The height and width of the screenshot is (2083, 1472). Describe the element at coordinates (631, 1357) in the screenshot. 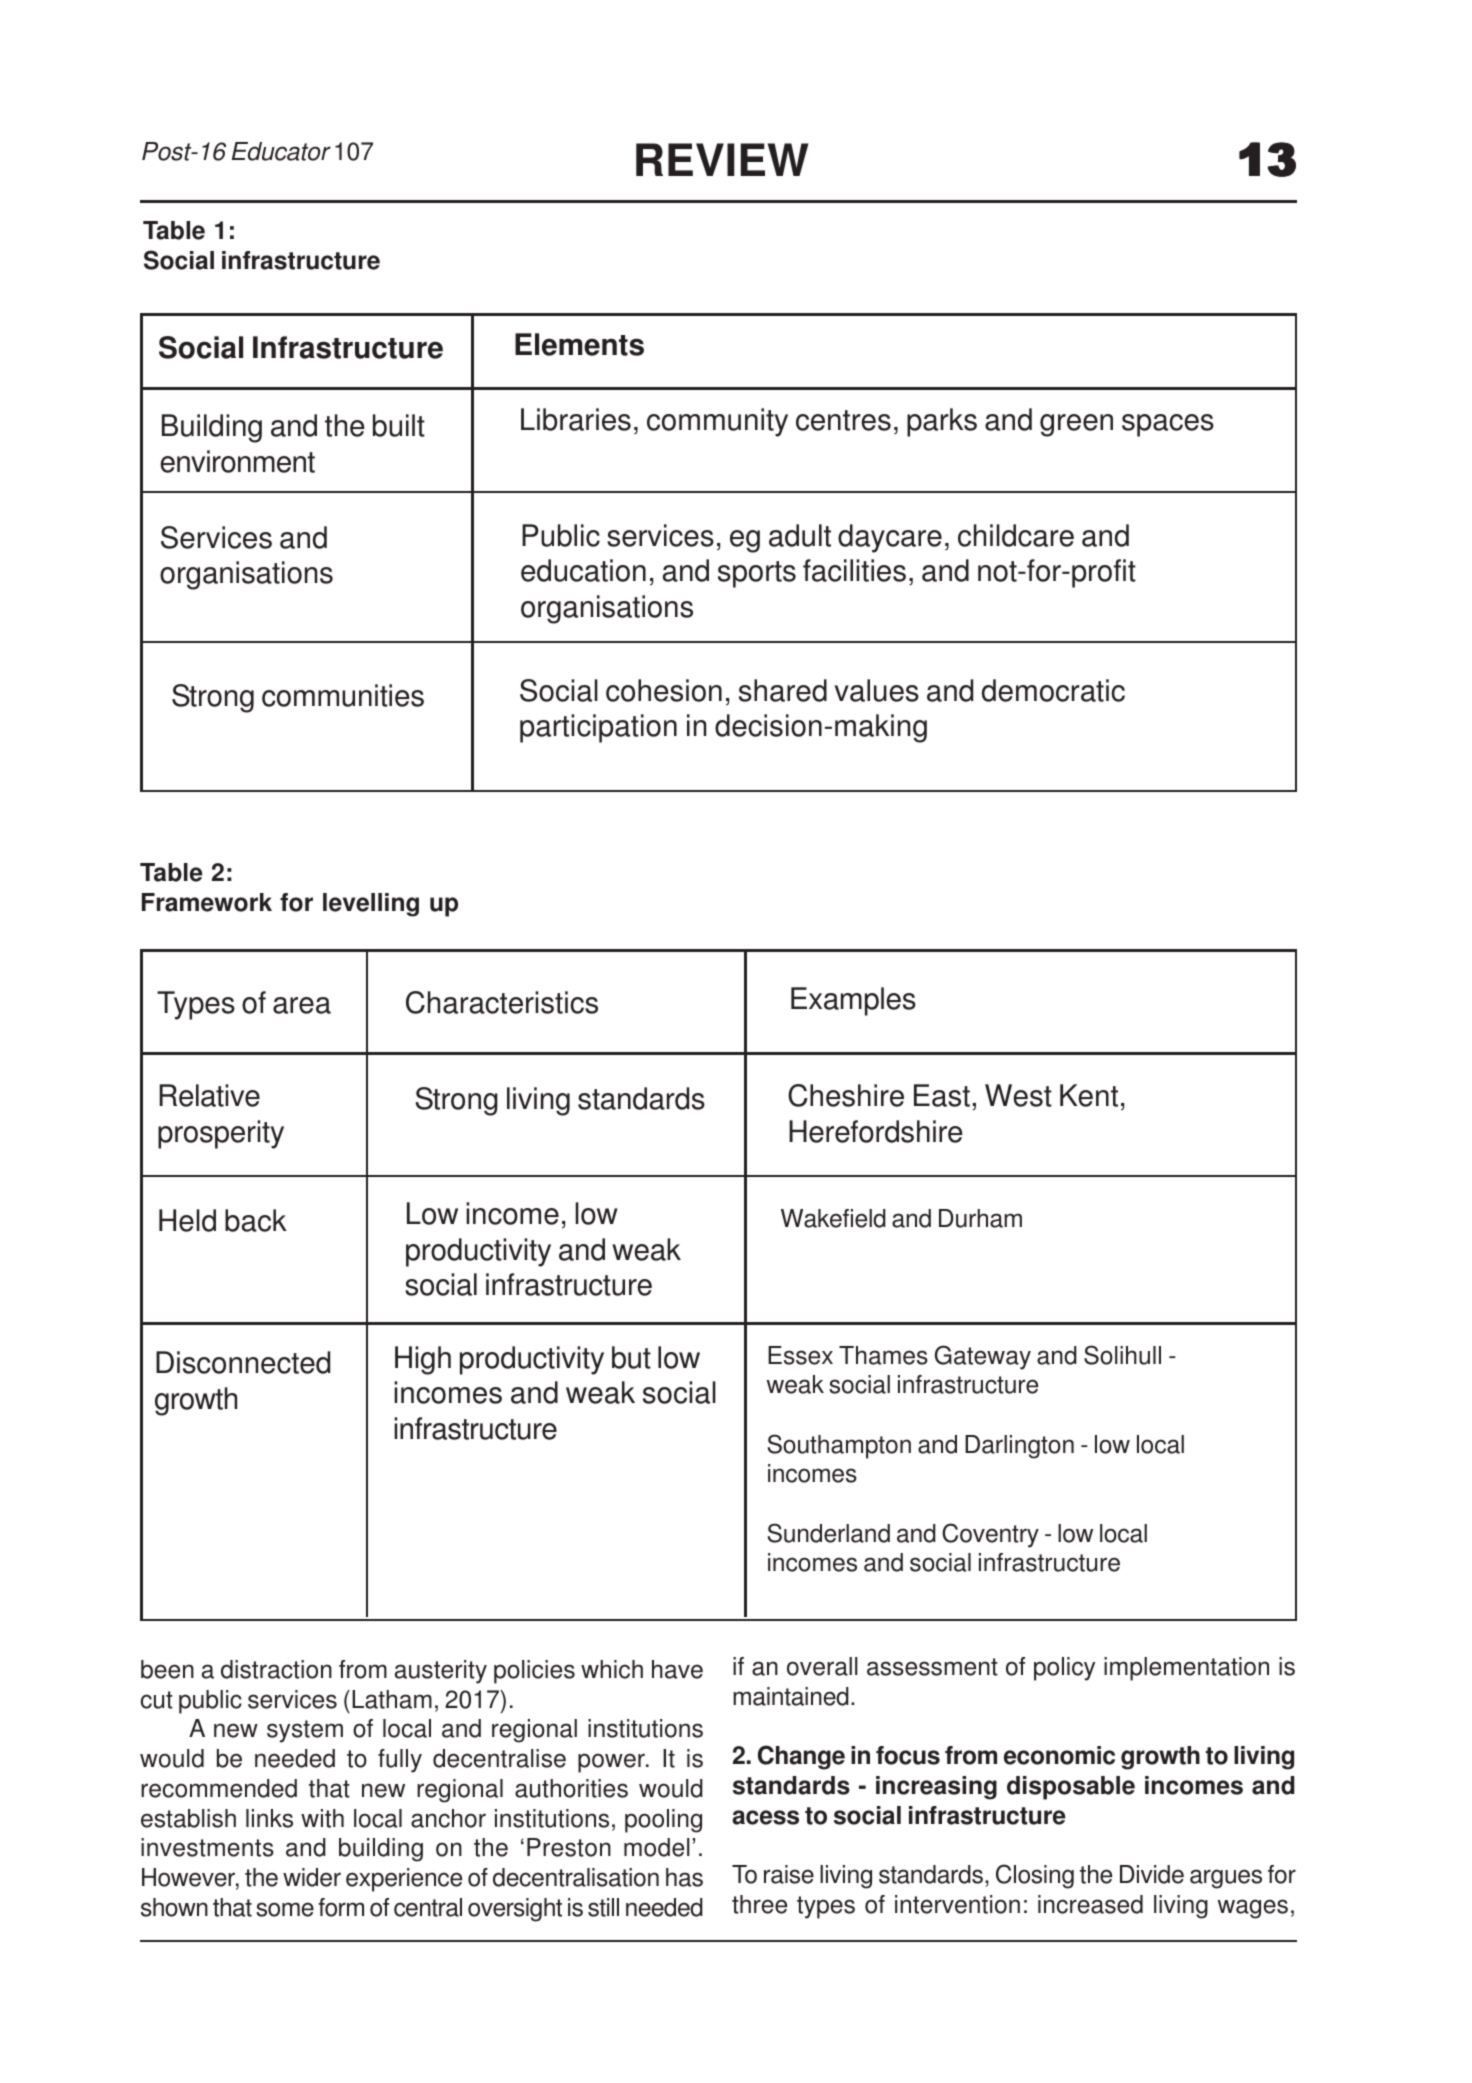

I see `but` at that location.
